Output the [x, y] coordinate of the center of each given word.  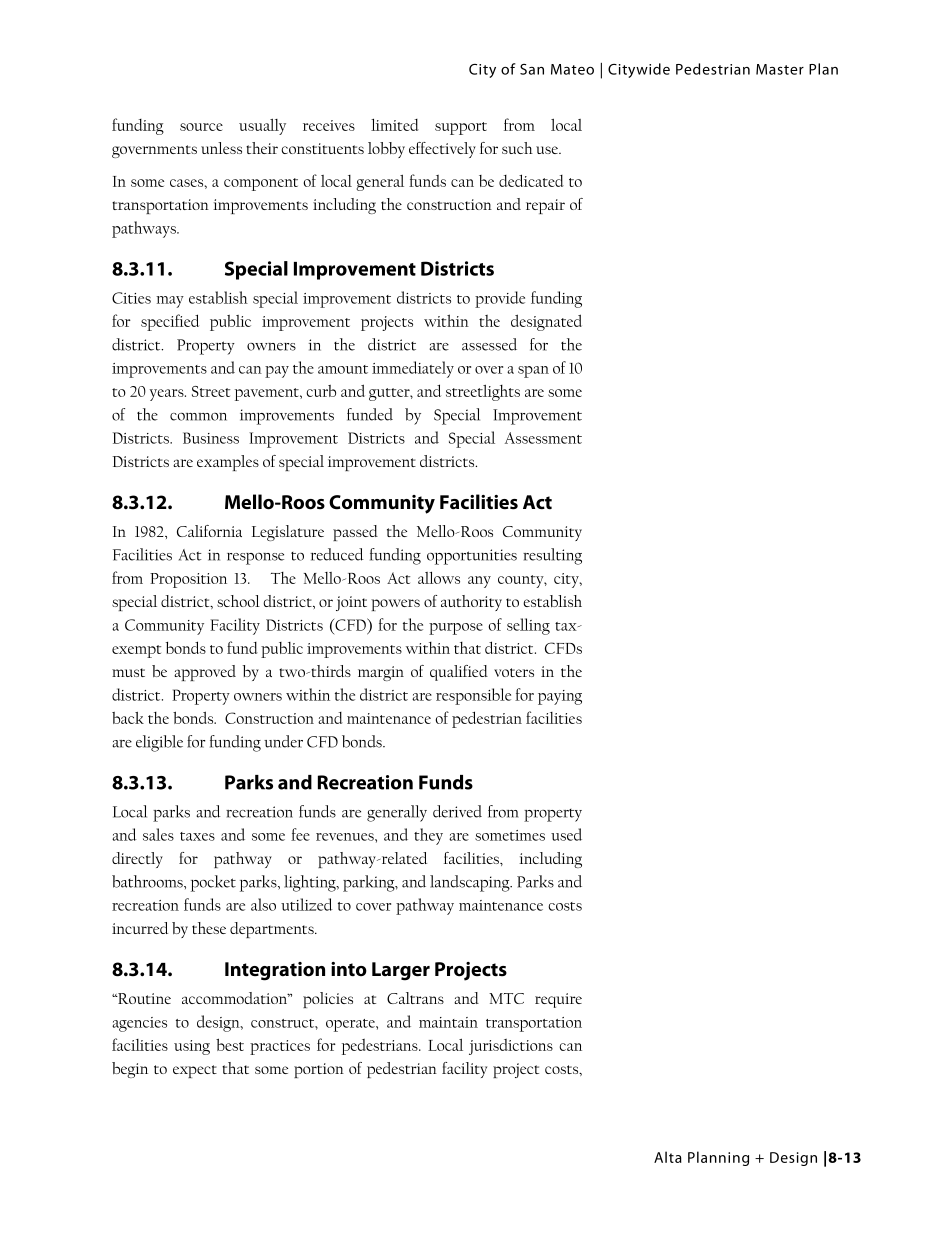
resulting [552, 556]
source [201, 127]
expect [195, 1071]
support [461, 128]
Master [780, 69]
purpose [456, 629]
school [238, 601]
